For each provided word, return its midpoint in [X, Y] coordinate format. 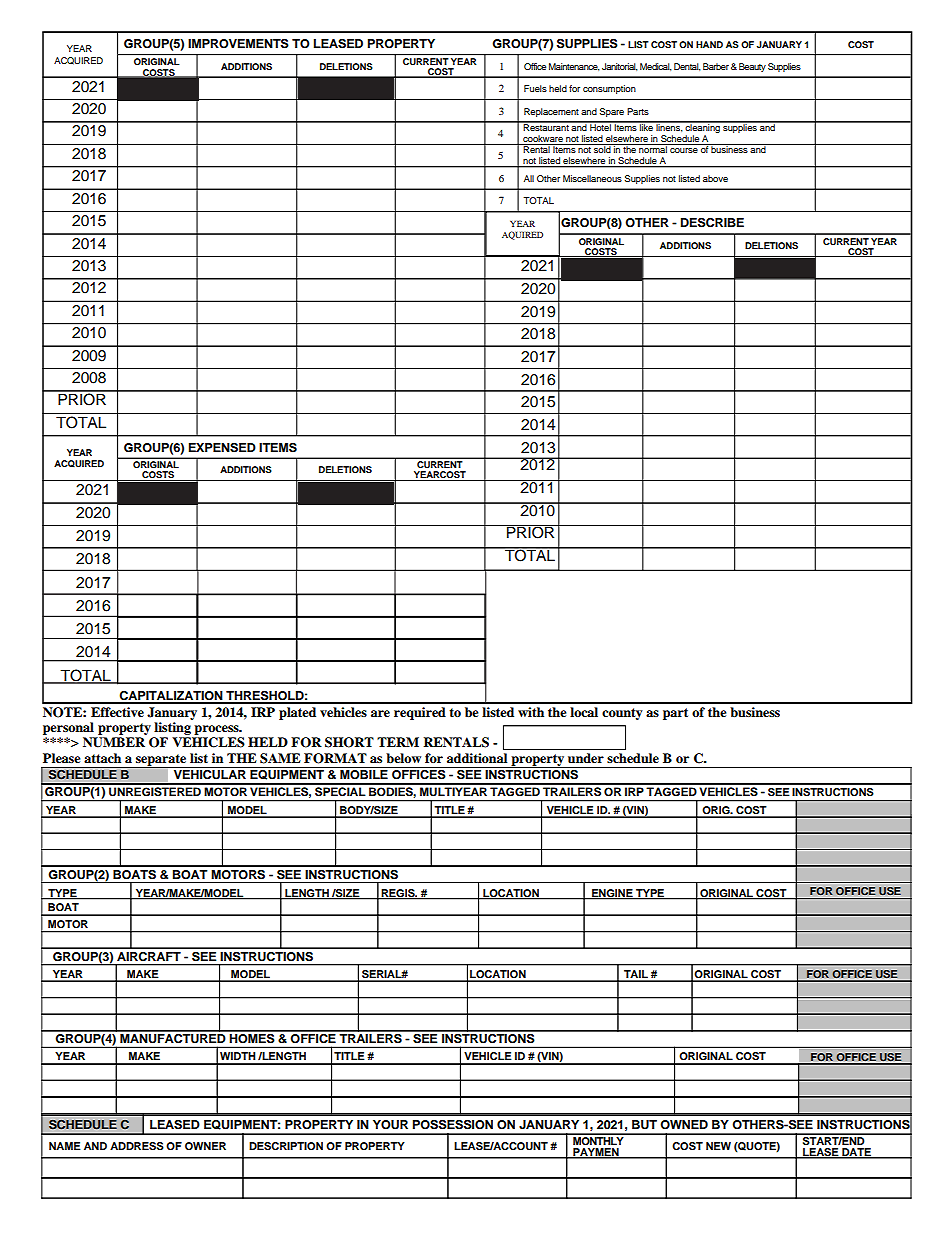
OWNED [684, 1125]
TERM [398, 742]
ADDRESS [137, 1146]
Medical [656, 67]
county [622, 714]
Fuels [535, 88]
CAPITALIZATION [171, 697]
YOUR [390, 1125]
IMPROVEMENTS [238, 44]
